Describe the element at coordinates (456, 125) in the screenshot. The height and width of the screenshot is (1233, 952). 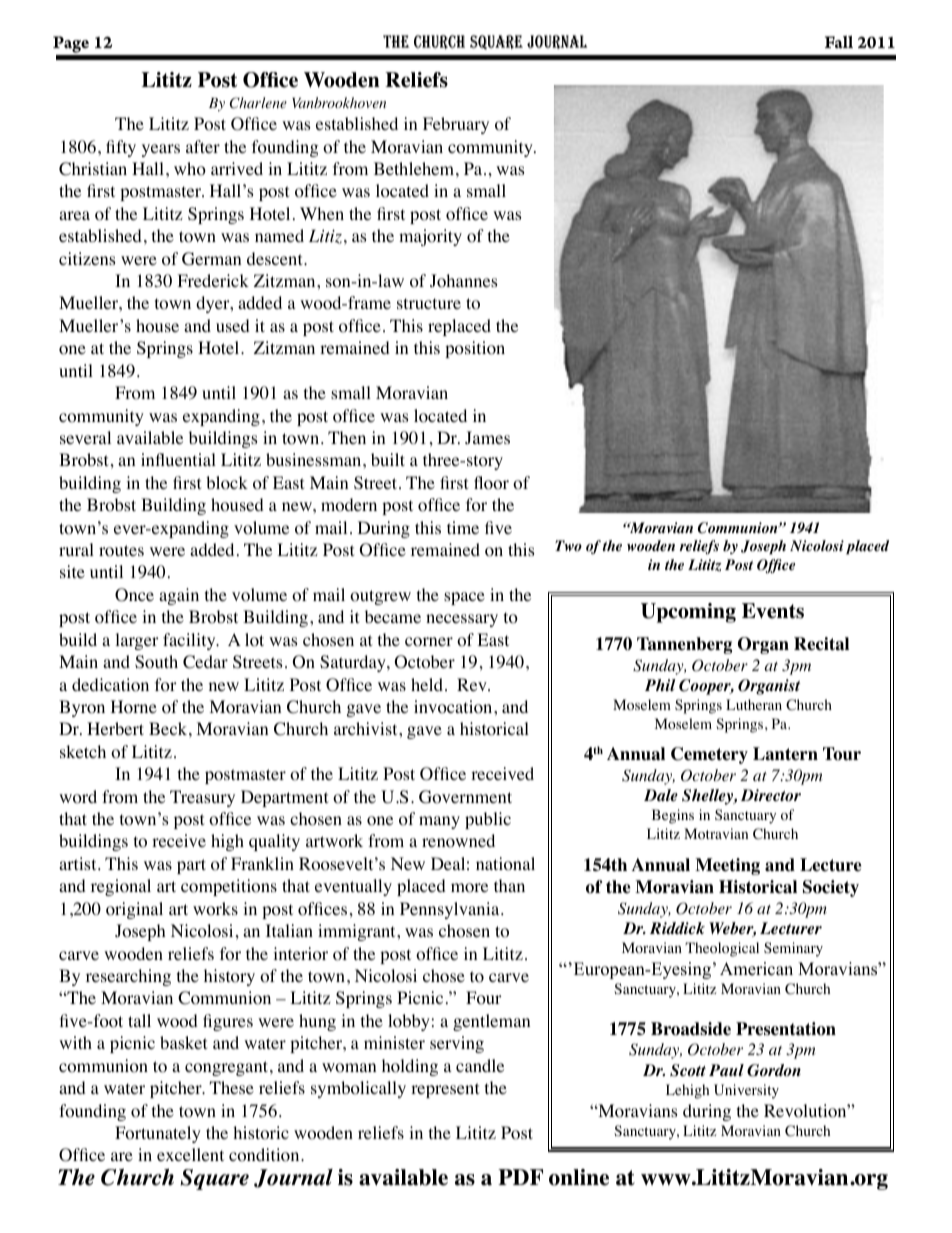
I see `February` at that location.
